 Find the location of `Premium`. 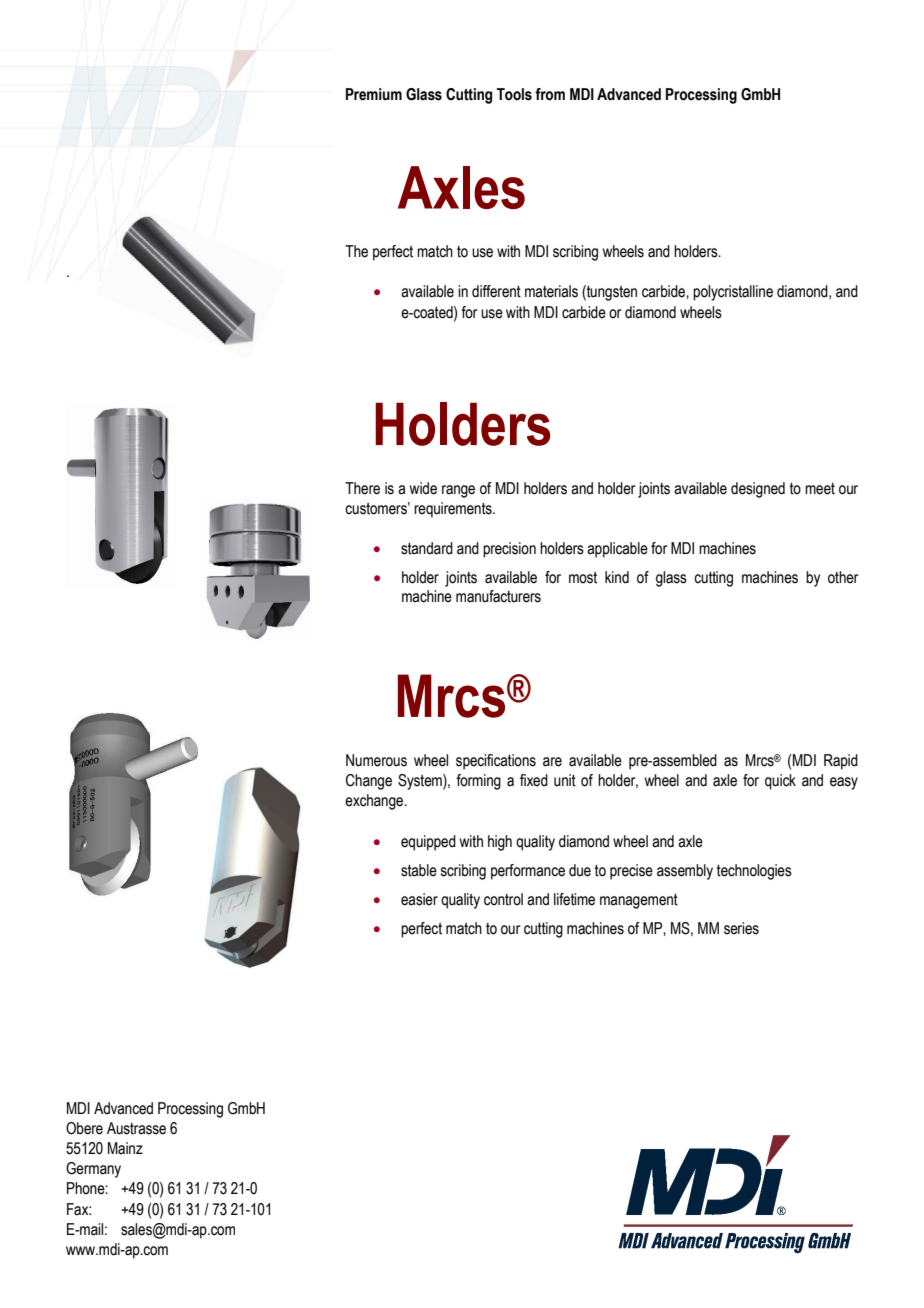

Premium is located at coordinates (374, 94).
